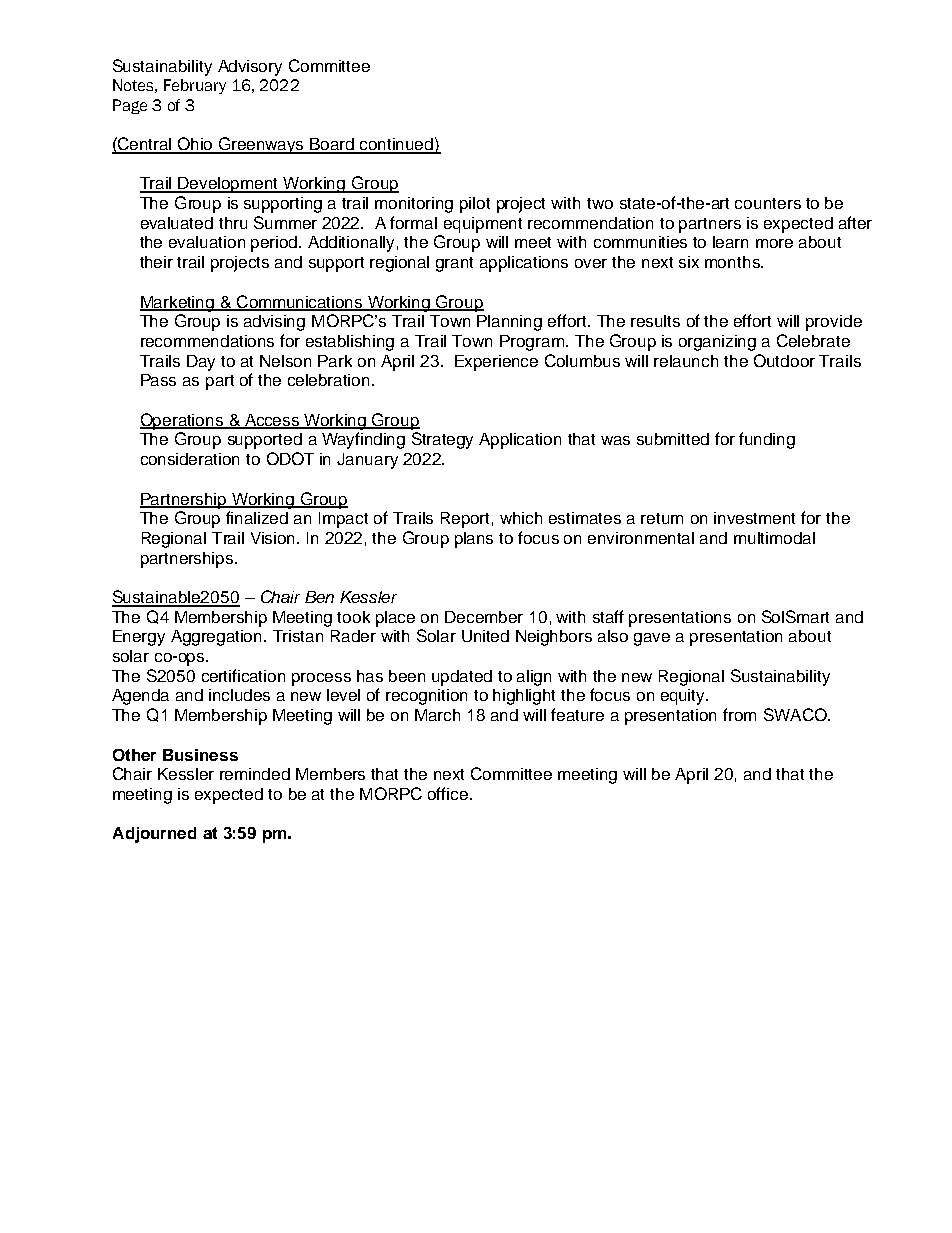 This page has width=952, height=1233. Describe the element at coordinates (274, 538) in the page. I see `Vision` at that location.
